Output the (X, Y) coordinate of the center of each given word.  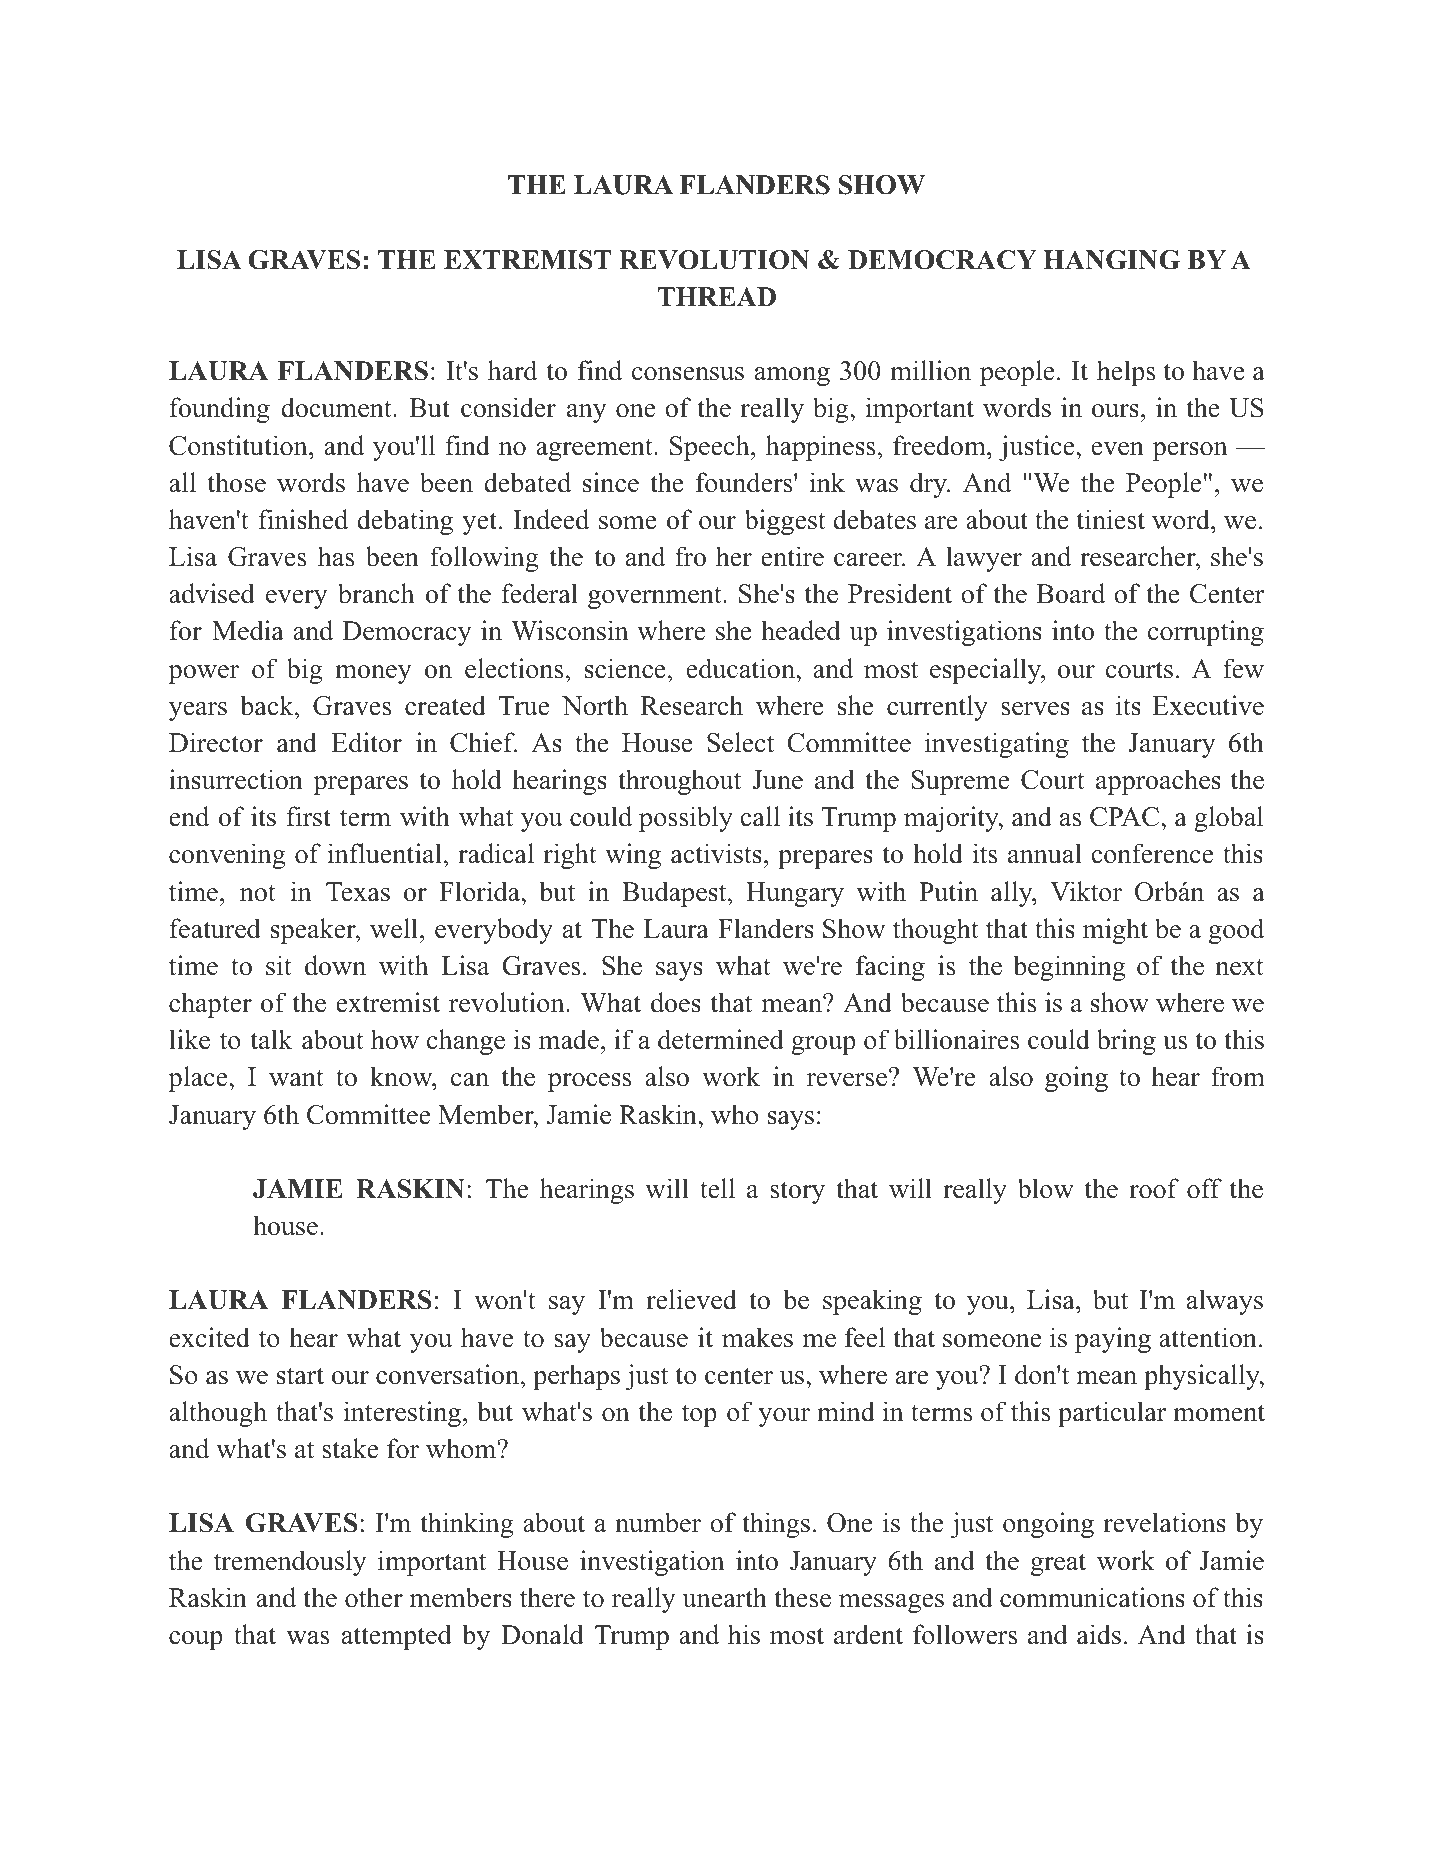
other (374, 1597)
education (742, 668)
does (676, 1002)
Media (248, 630)
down (335, 965)
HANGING (1111, 260)
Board (1071, 593)
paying (1113, 1340)
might (1115, 931)
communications (1092, 1597)
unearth (724, 1597)
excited (209, 1337)
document (337, 407)
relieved (691, 1299)
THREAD (716, 296)
